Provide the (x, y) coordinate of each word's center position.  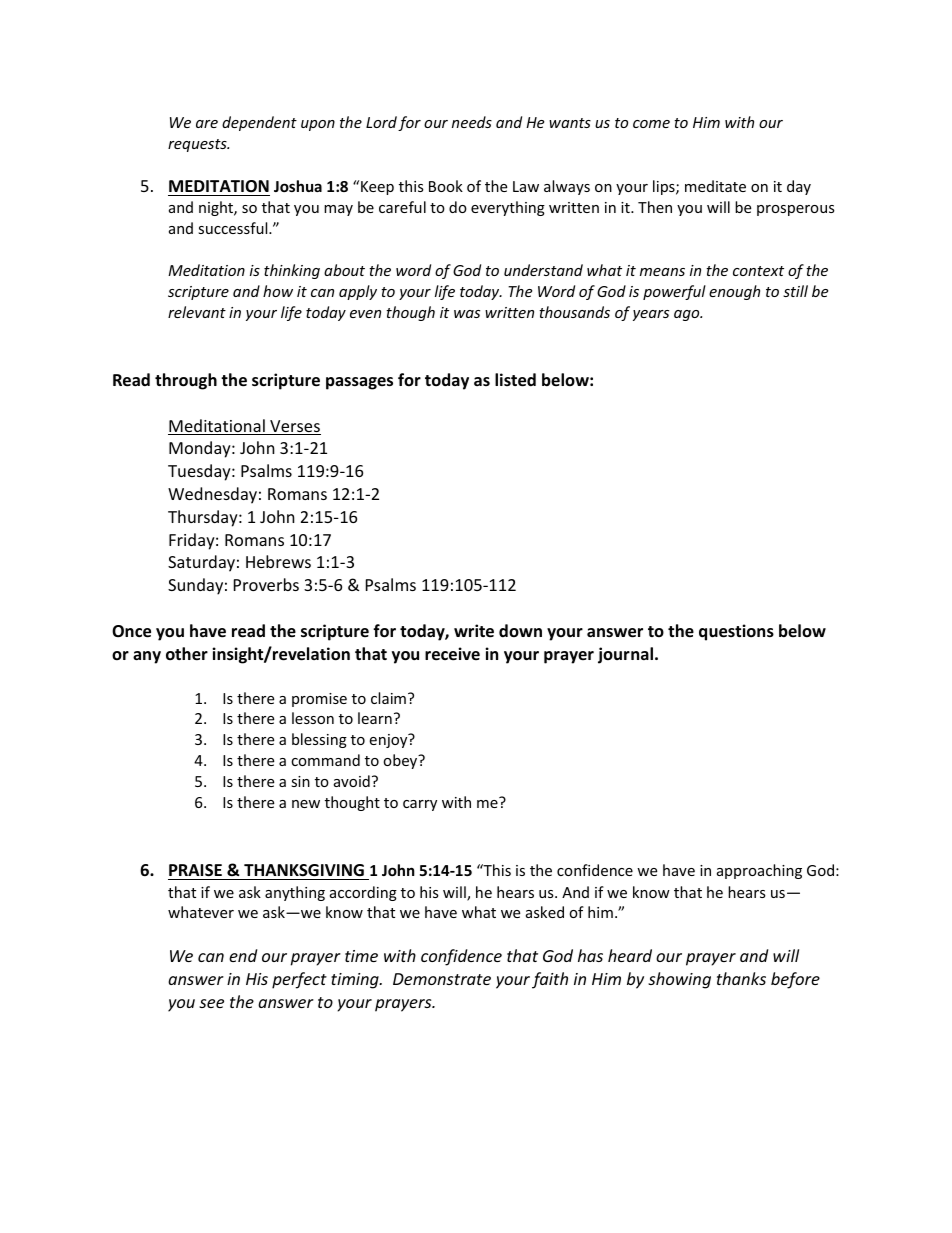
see (211, 1003)
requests (198, 145)
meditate (715, 186)
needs (472, 122)
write (474, 631)
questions (736, 632)
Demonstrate (442, 979)
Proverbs (266, 584)
